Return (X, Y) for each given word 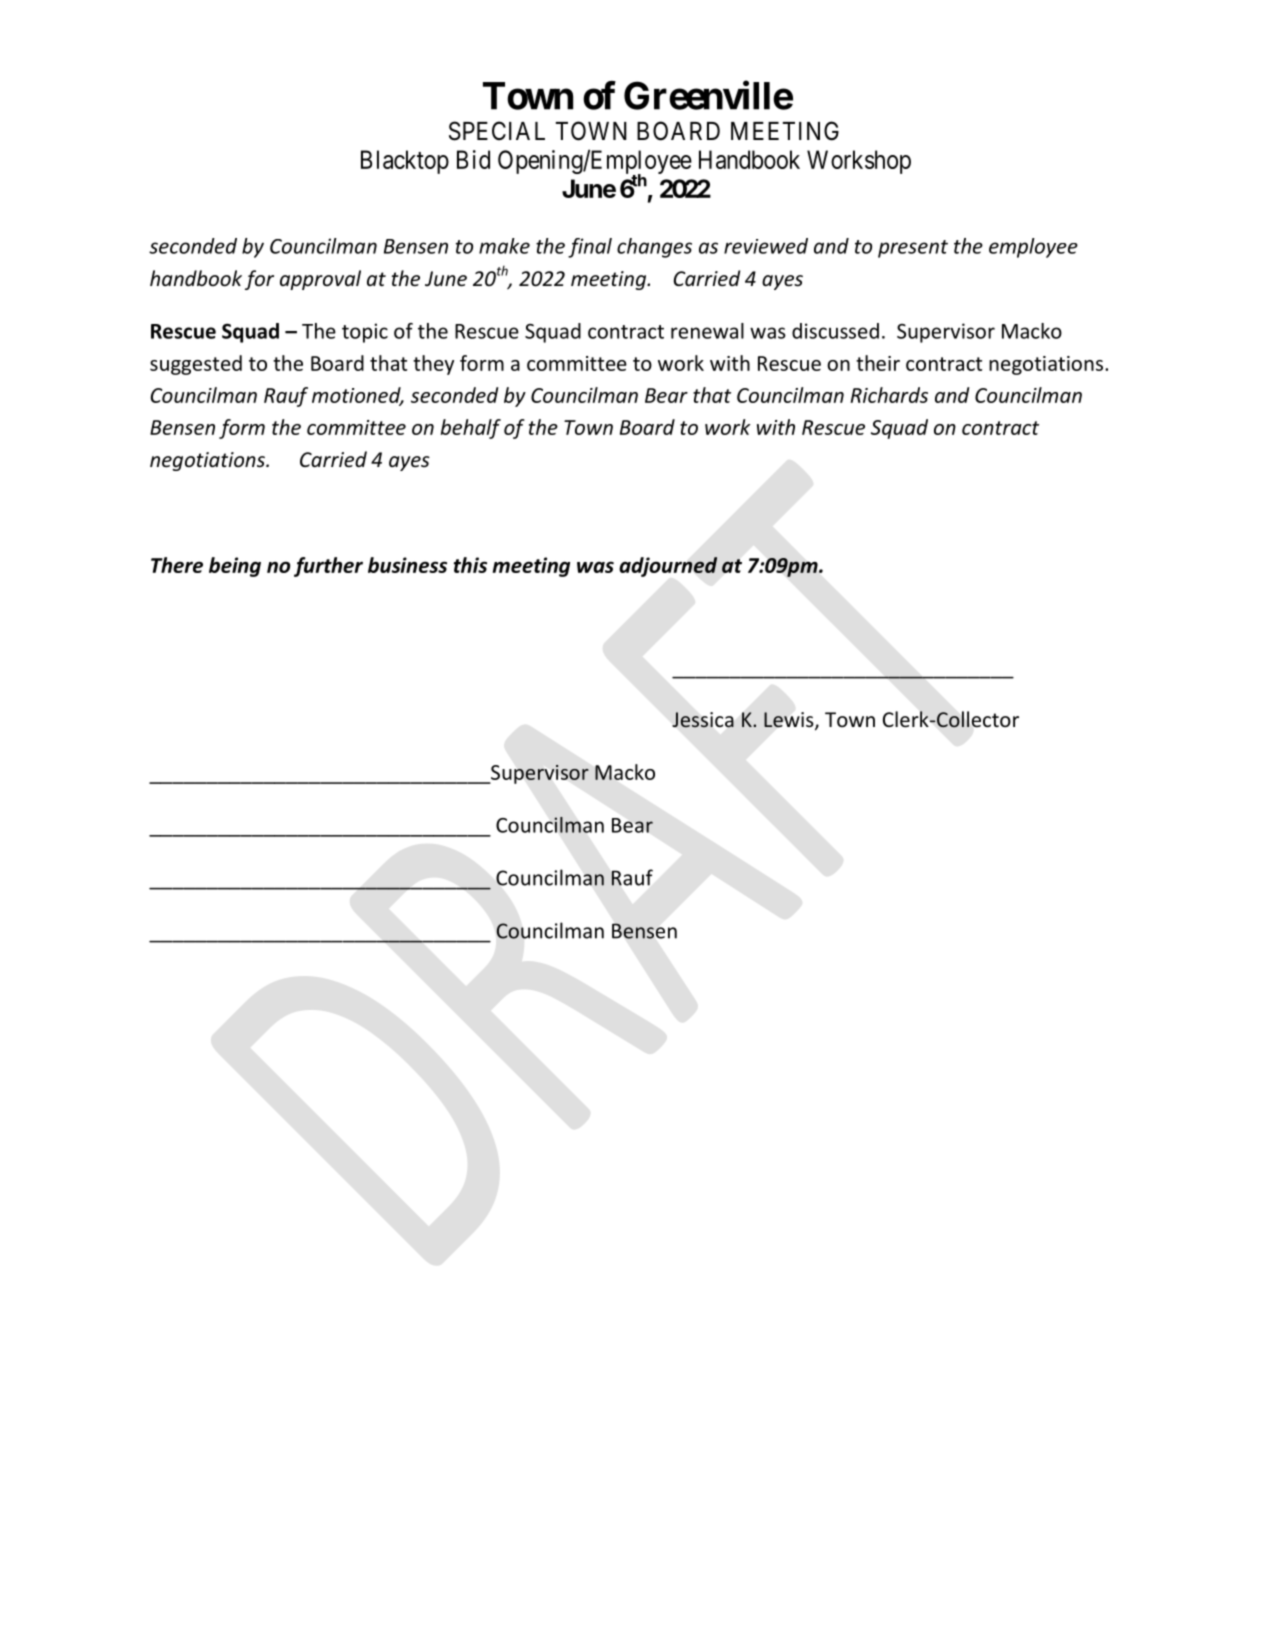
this (470, 565)
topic (365, 333)
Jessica (703, 719)
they (433, 365)
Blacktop (405, 162)
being (235, 567)
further (328, 567)
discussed (835, 331)
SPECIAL (497, 131)
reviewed (766, 246)
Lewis (790, 721)
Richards (889, 395)
